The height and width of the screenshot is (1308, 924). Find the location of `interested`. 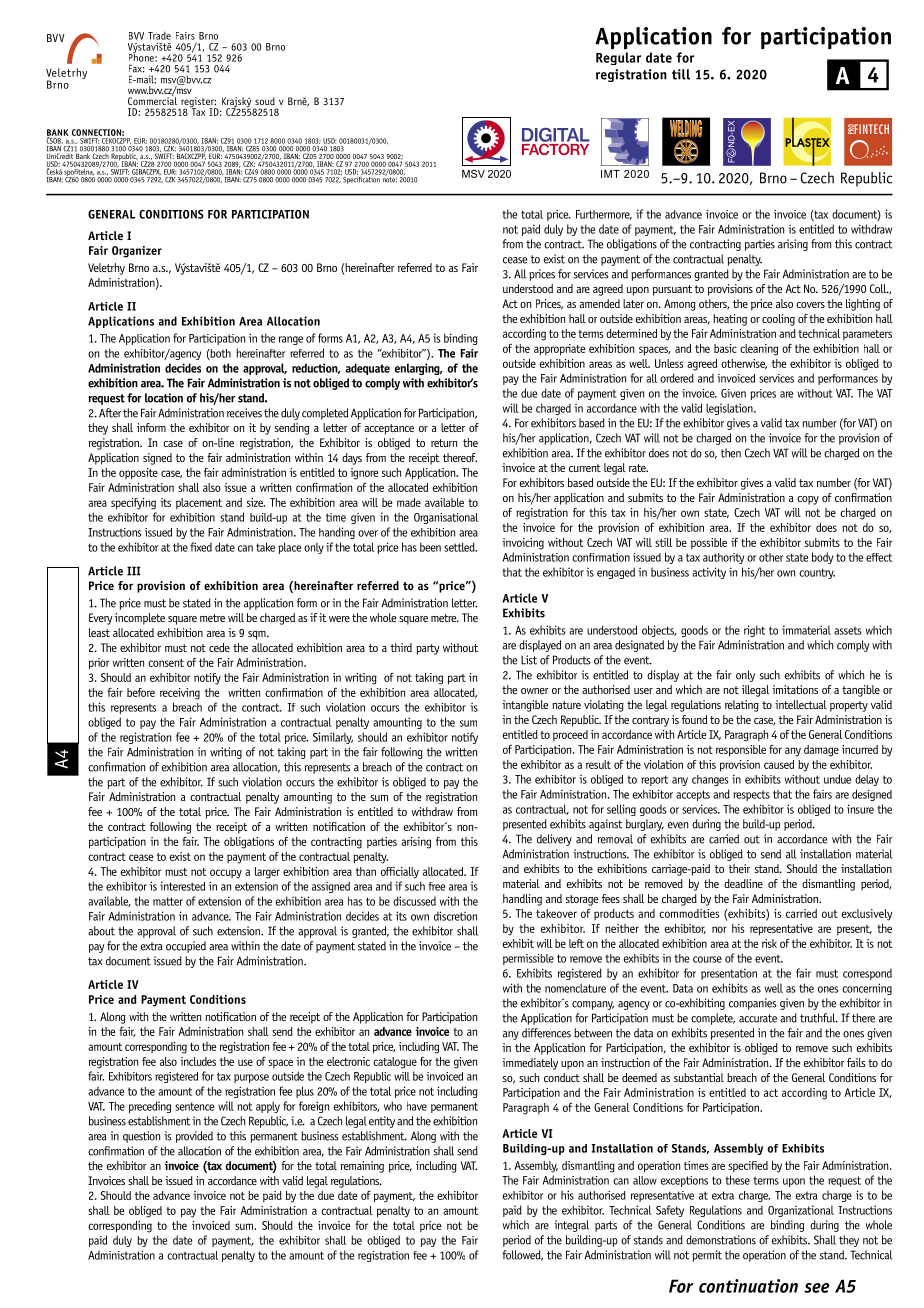

interested is located at coordinates (182, 886).
